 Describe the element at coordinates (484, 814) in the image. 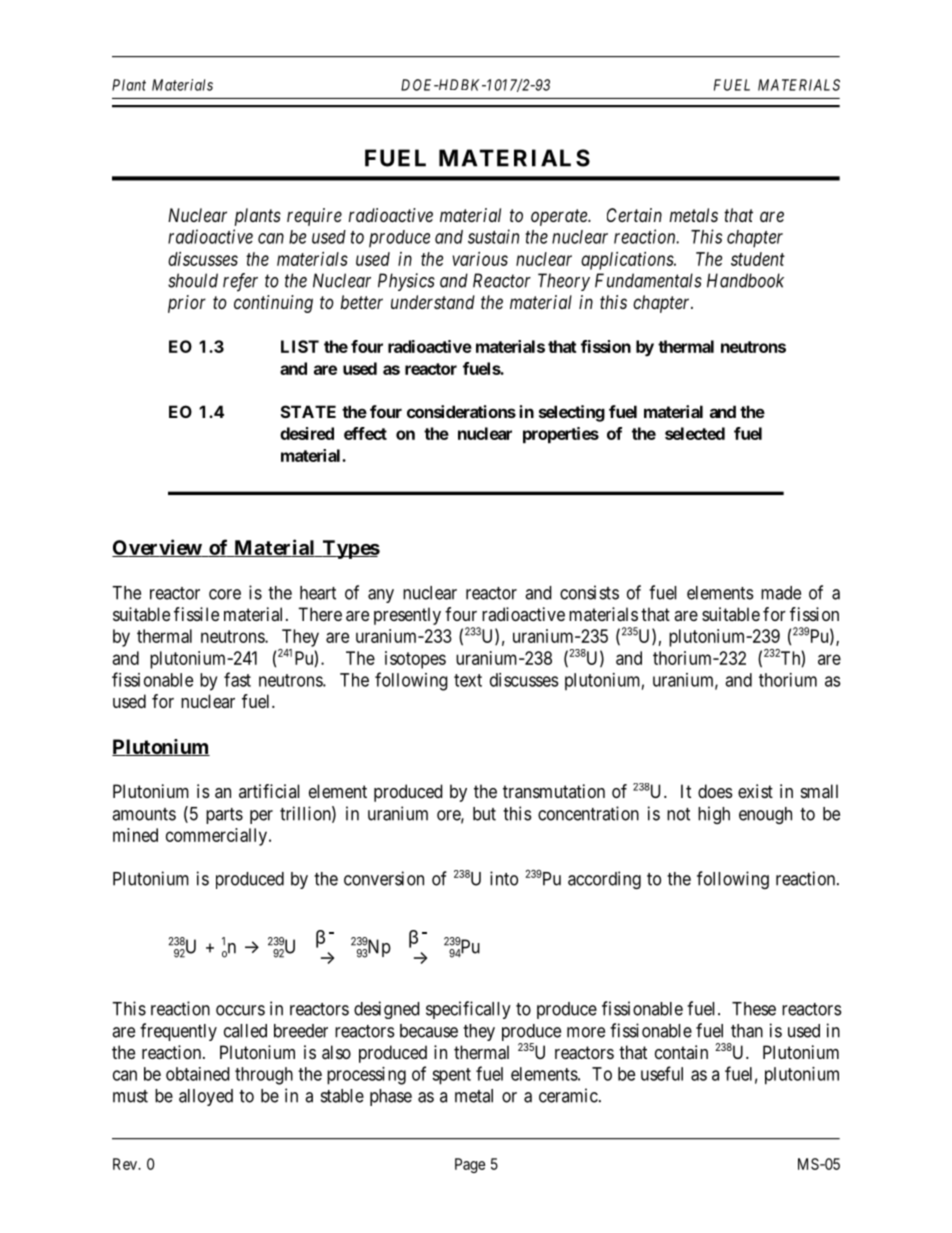

I see `but` at that location.
